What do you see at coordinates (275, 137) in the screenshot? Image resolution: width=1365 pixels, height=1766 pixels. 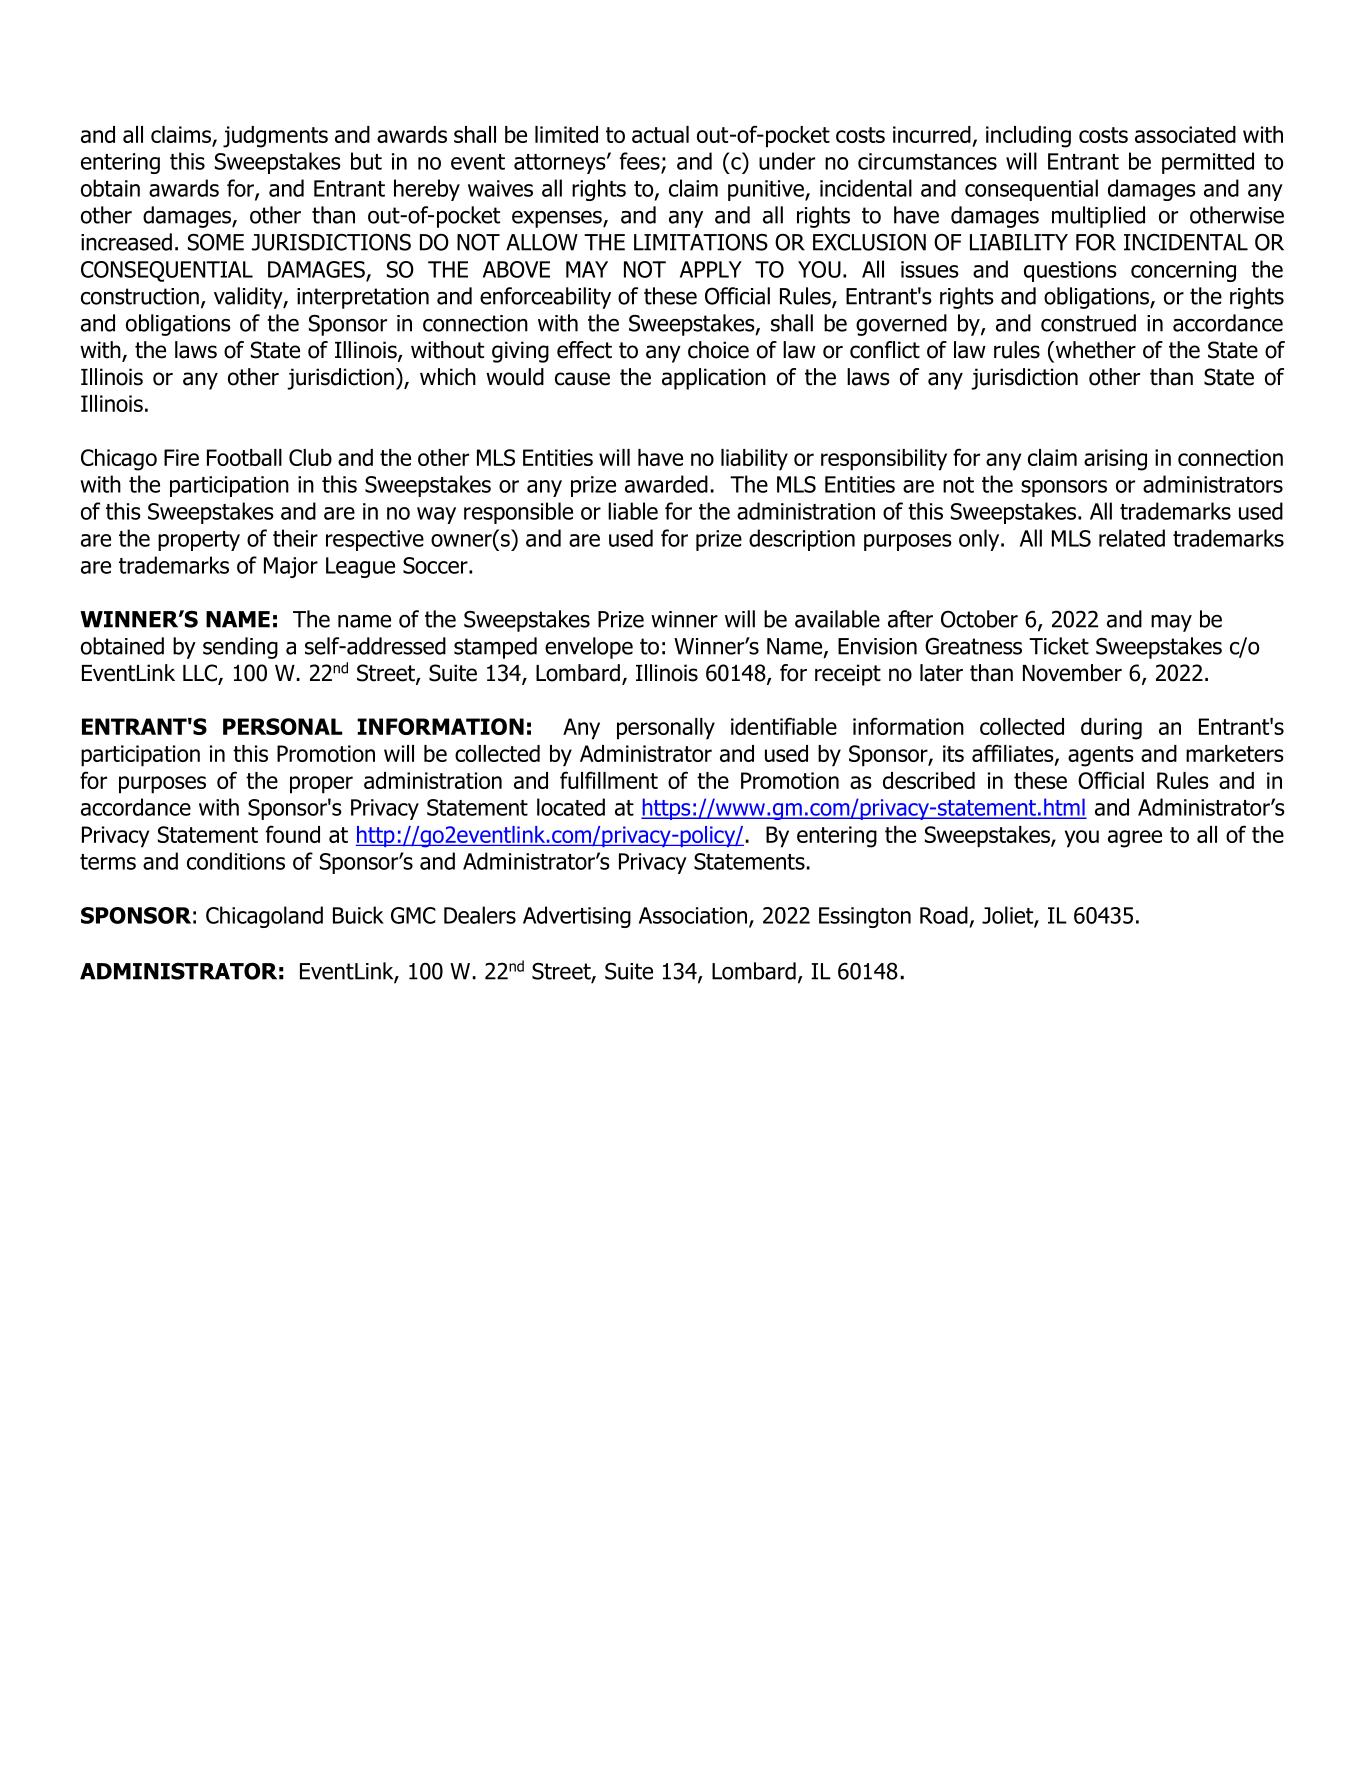 I see `judgments` at bounding box center [275, 137].
